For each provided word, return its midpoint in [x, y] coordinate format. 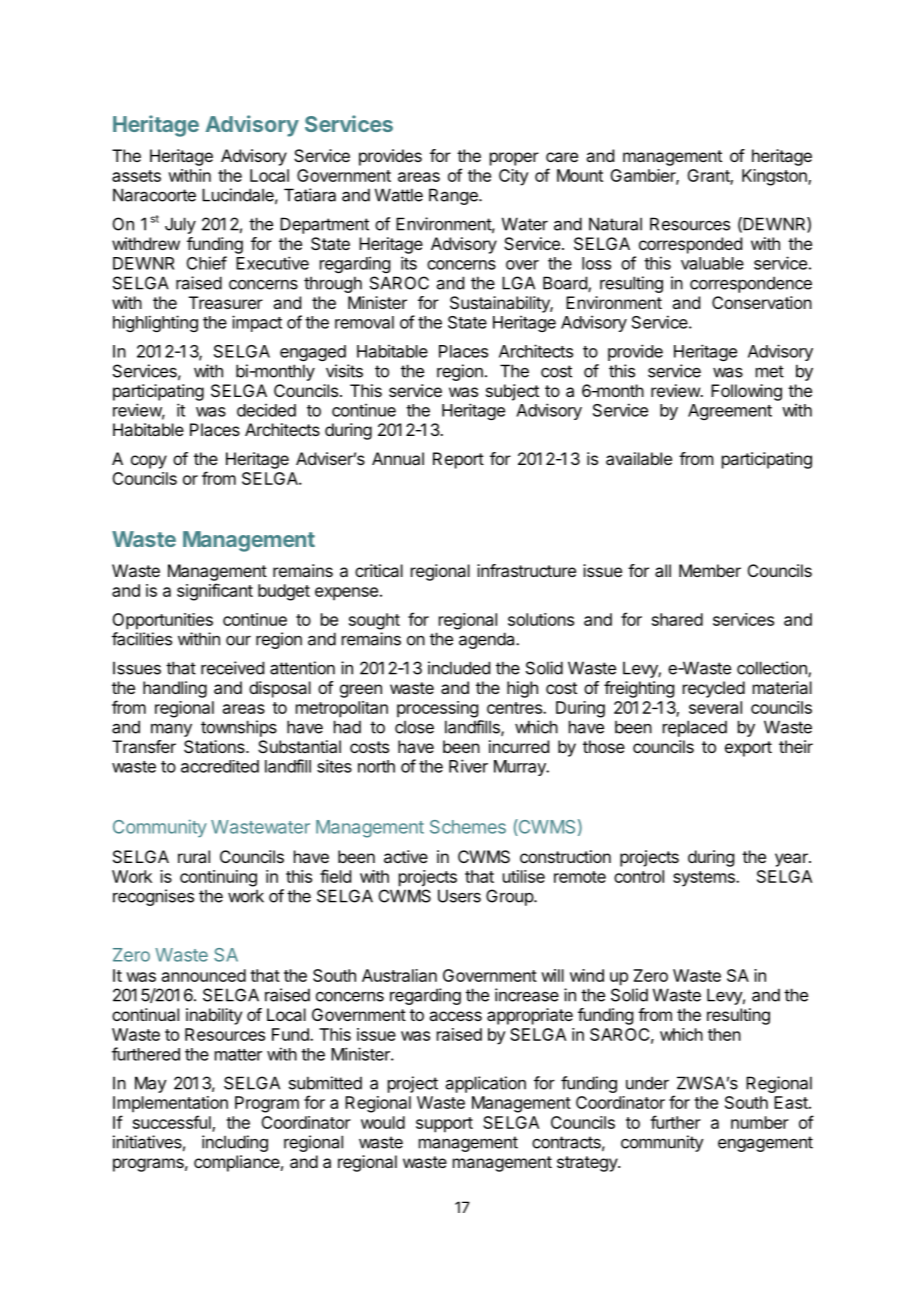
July [180, 225]
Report [458, 460]
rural [194, 856]
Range [454, 196]
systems [705, 879]
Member [710, 570]
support [444, 1125]
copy [149, 462]
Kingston [775, 177]
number [760, 1122]
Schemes [468, 827]
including [235, 1143]
